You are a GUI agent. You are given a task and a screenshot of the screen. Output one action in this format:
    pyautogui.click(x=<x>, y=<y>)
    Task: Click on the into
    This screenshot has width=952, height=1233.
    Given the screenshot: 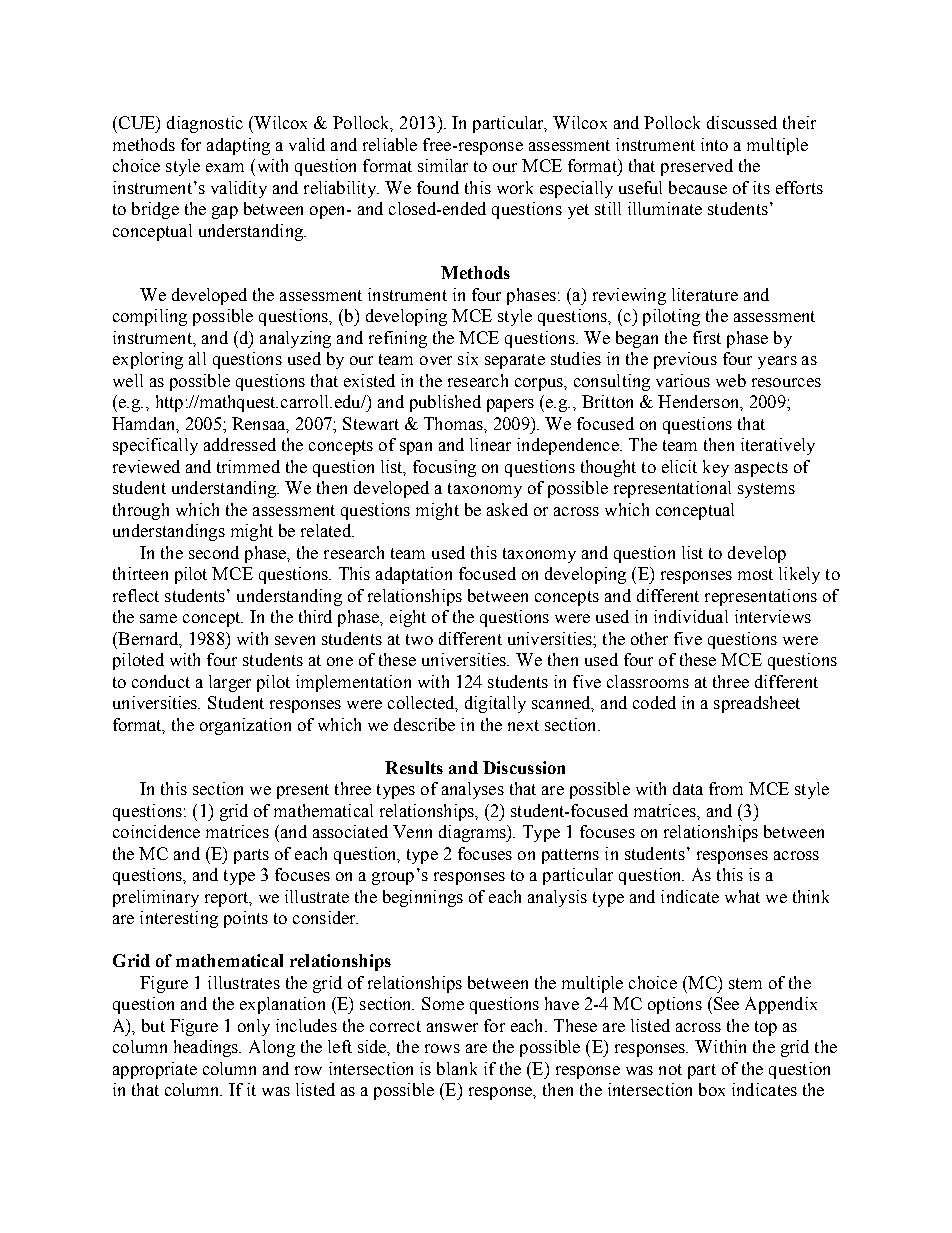 What is the action you would take?
    pyautogui.click(x=714, y=144)
